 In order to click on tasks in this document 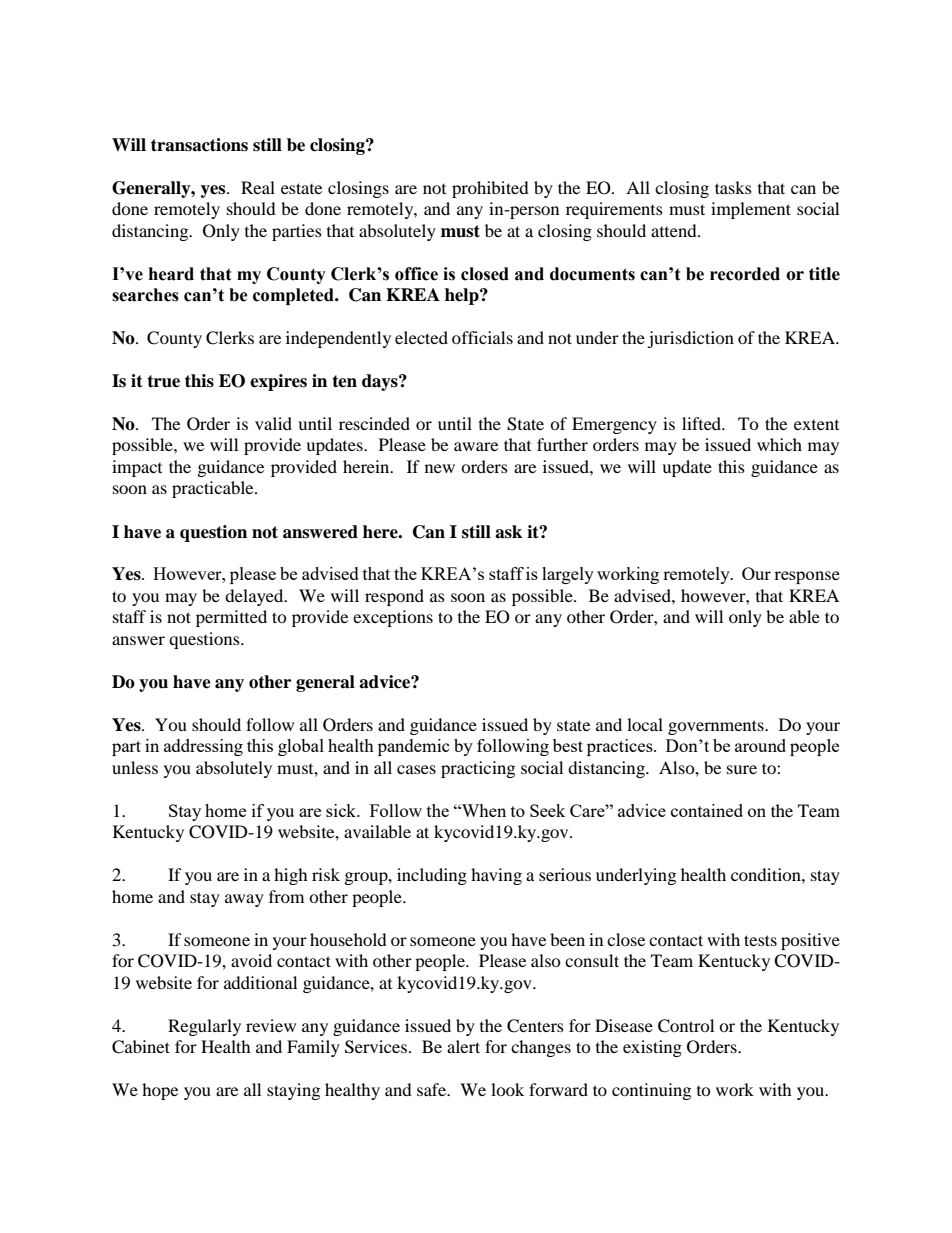, I will do `click(733, 187)`.
